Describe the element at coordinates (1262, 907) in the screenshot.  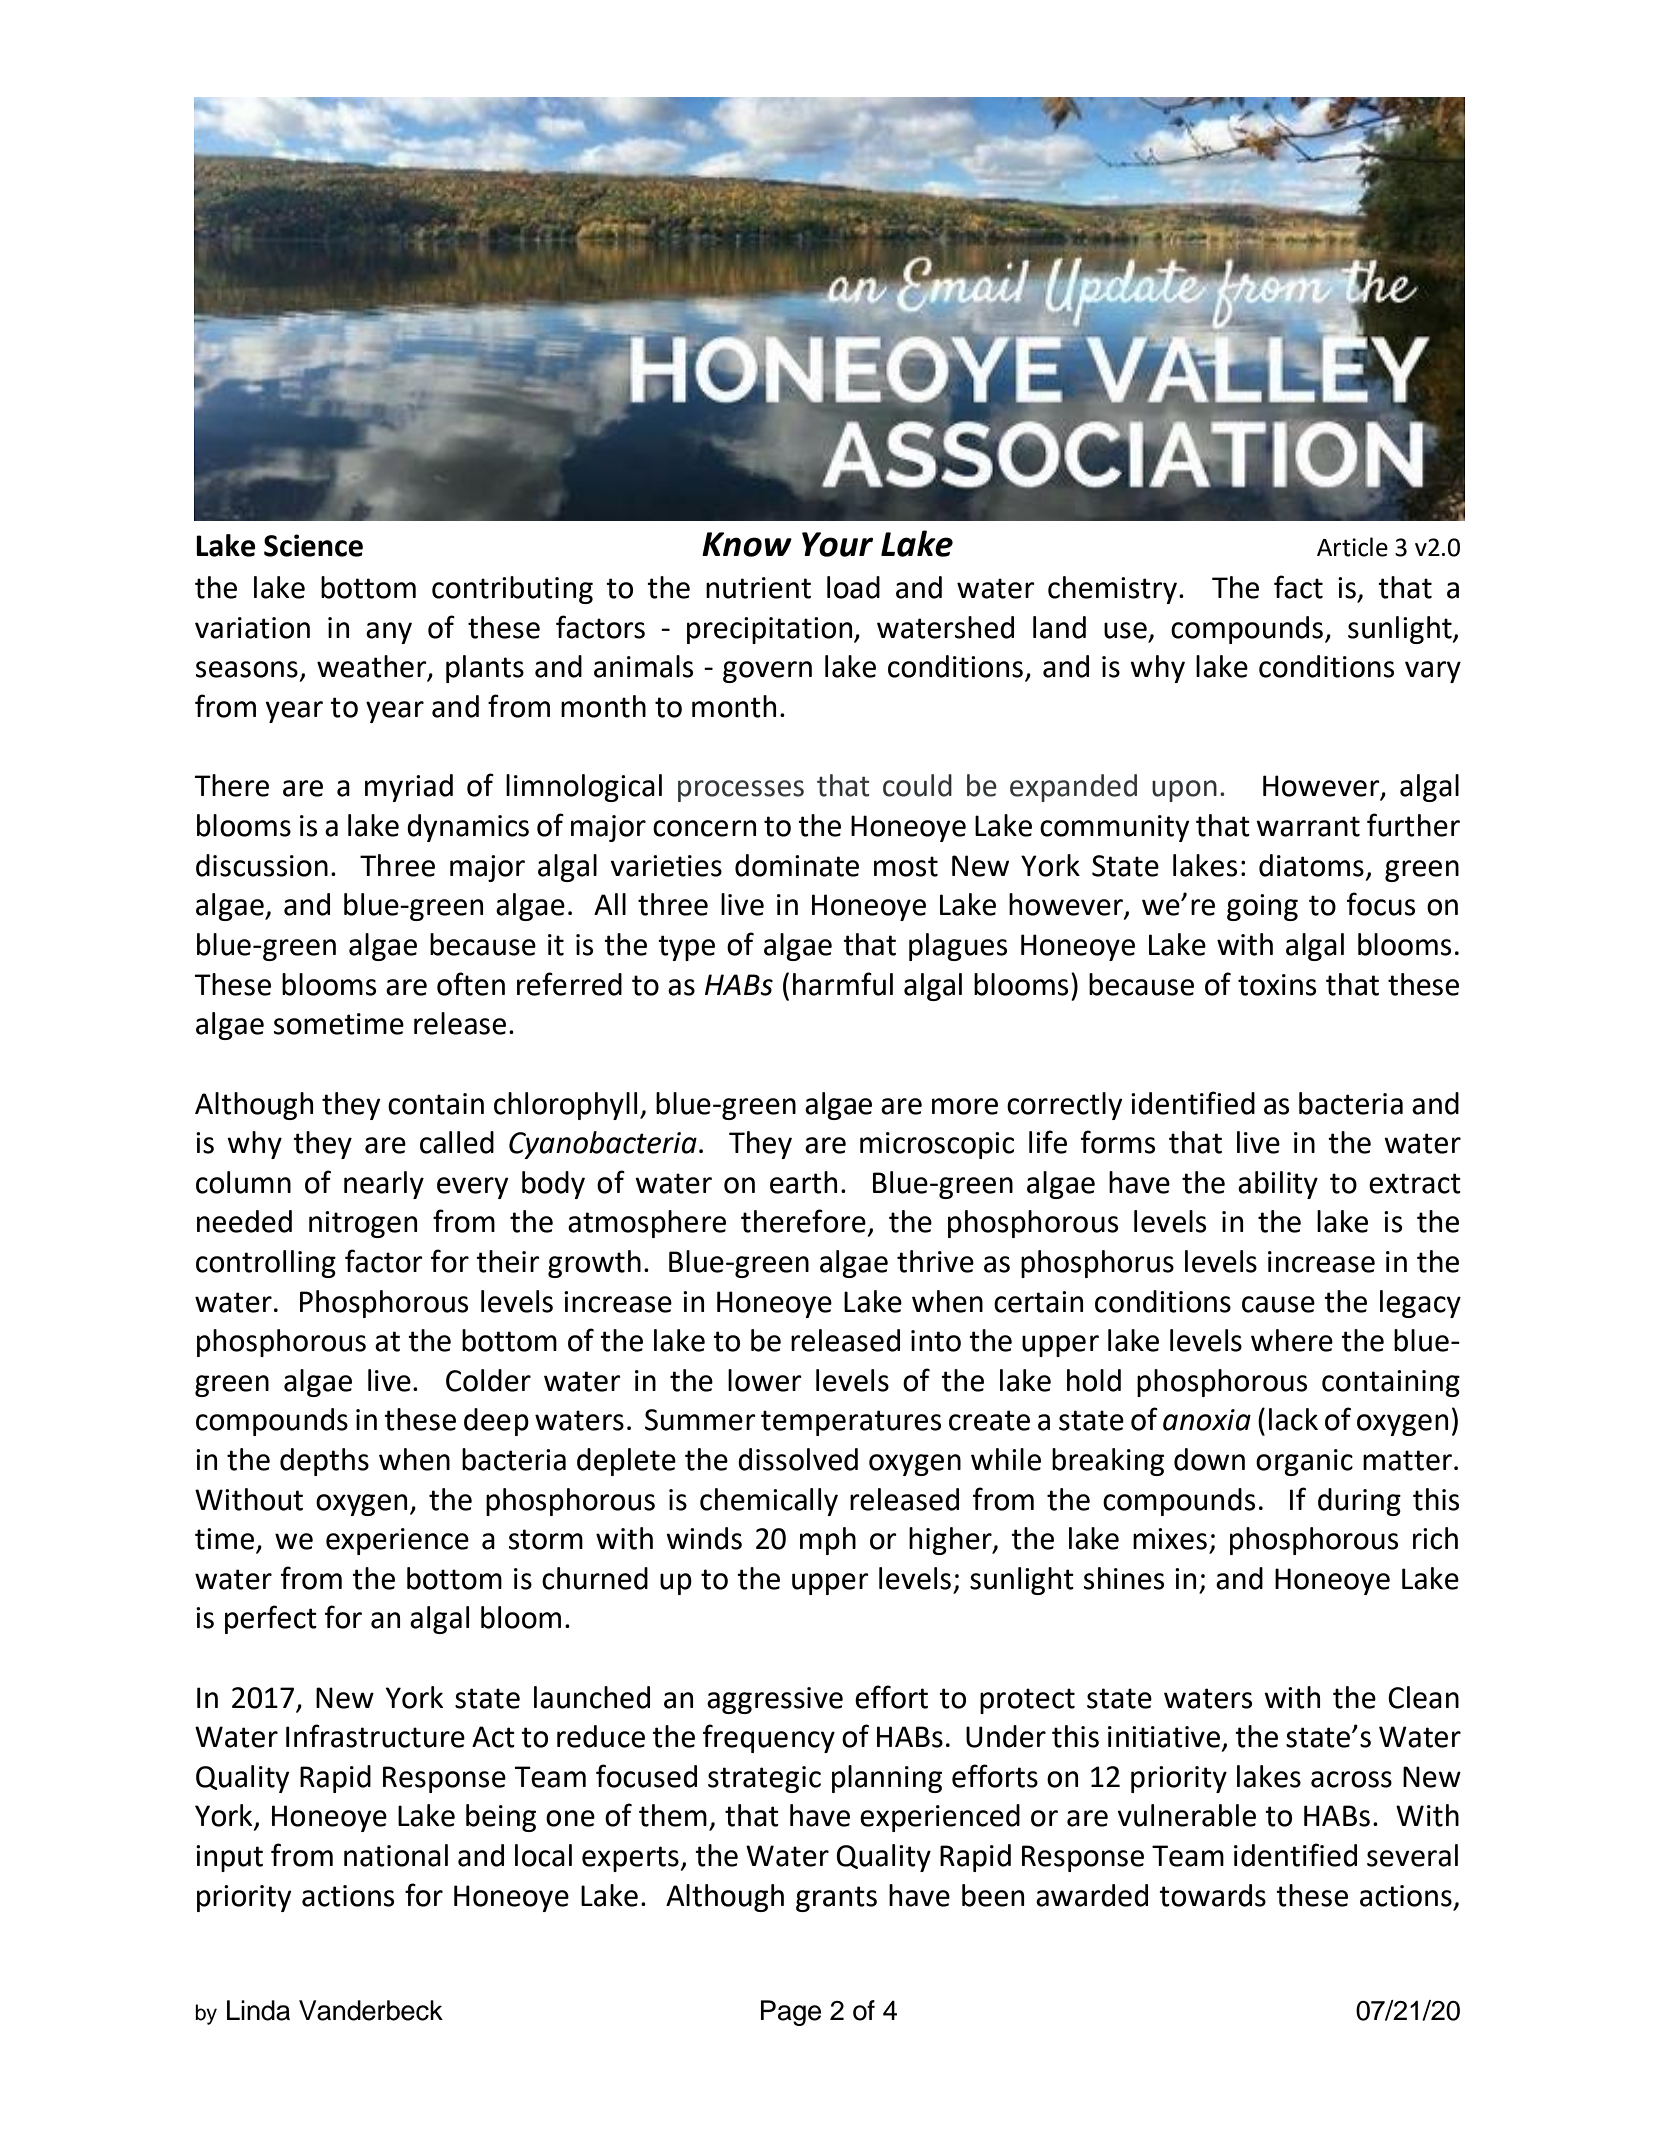
I see `going` at that location.
